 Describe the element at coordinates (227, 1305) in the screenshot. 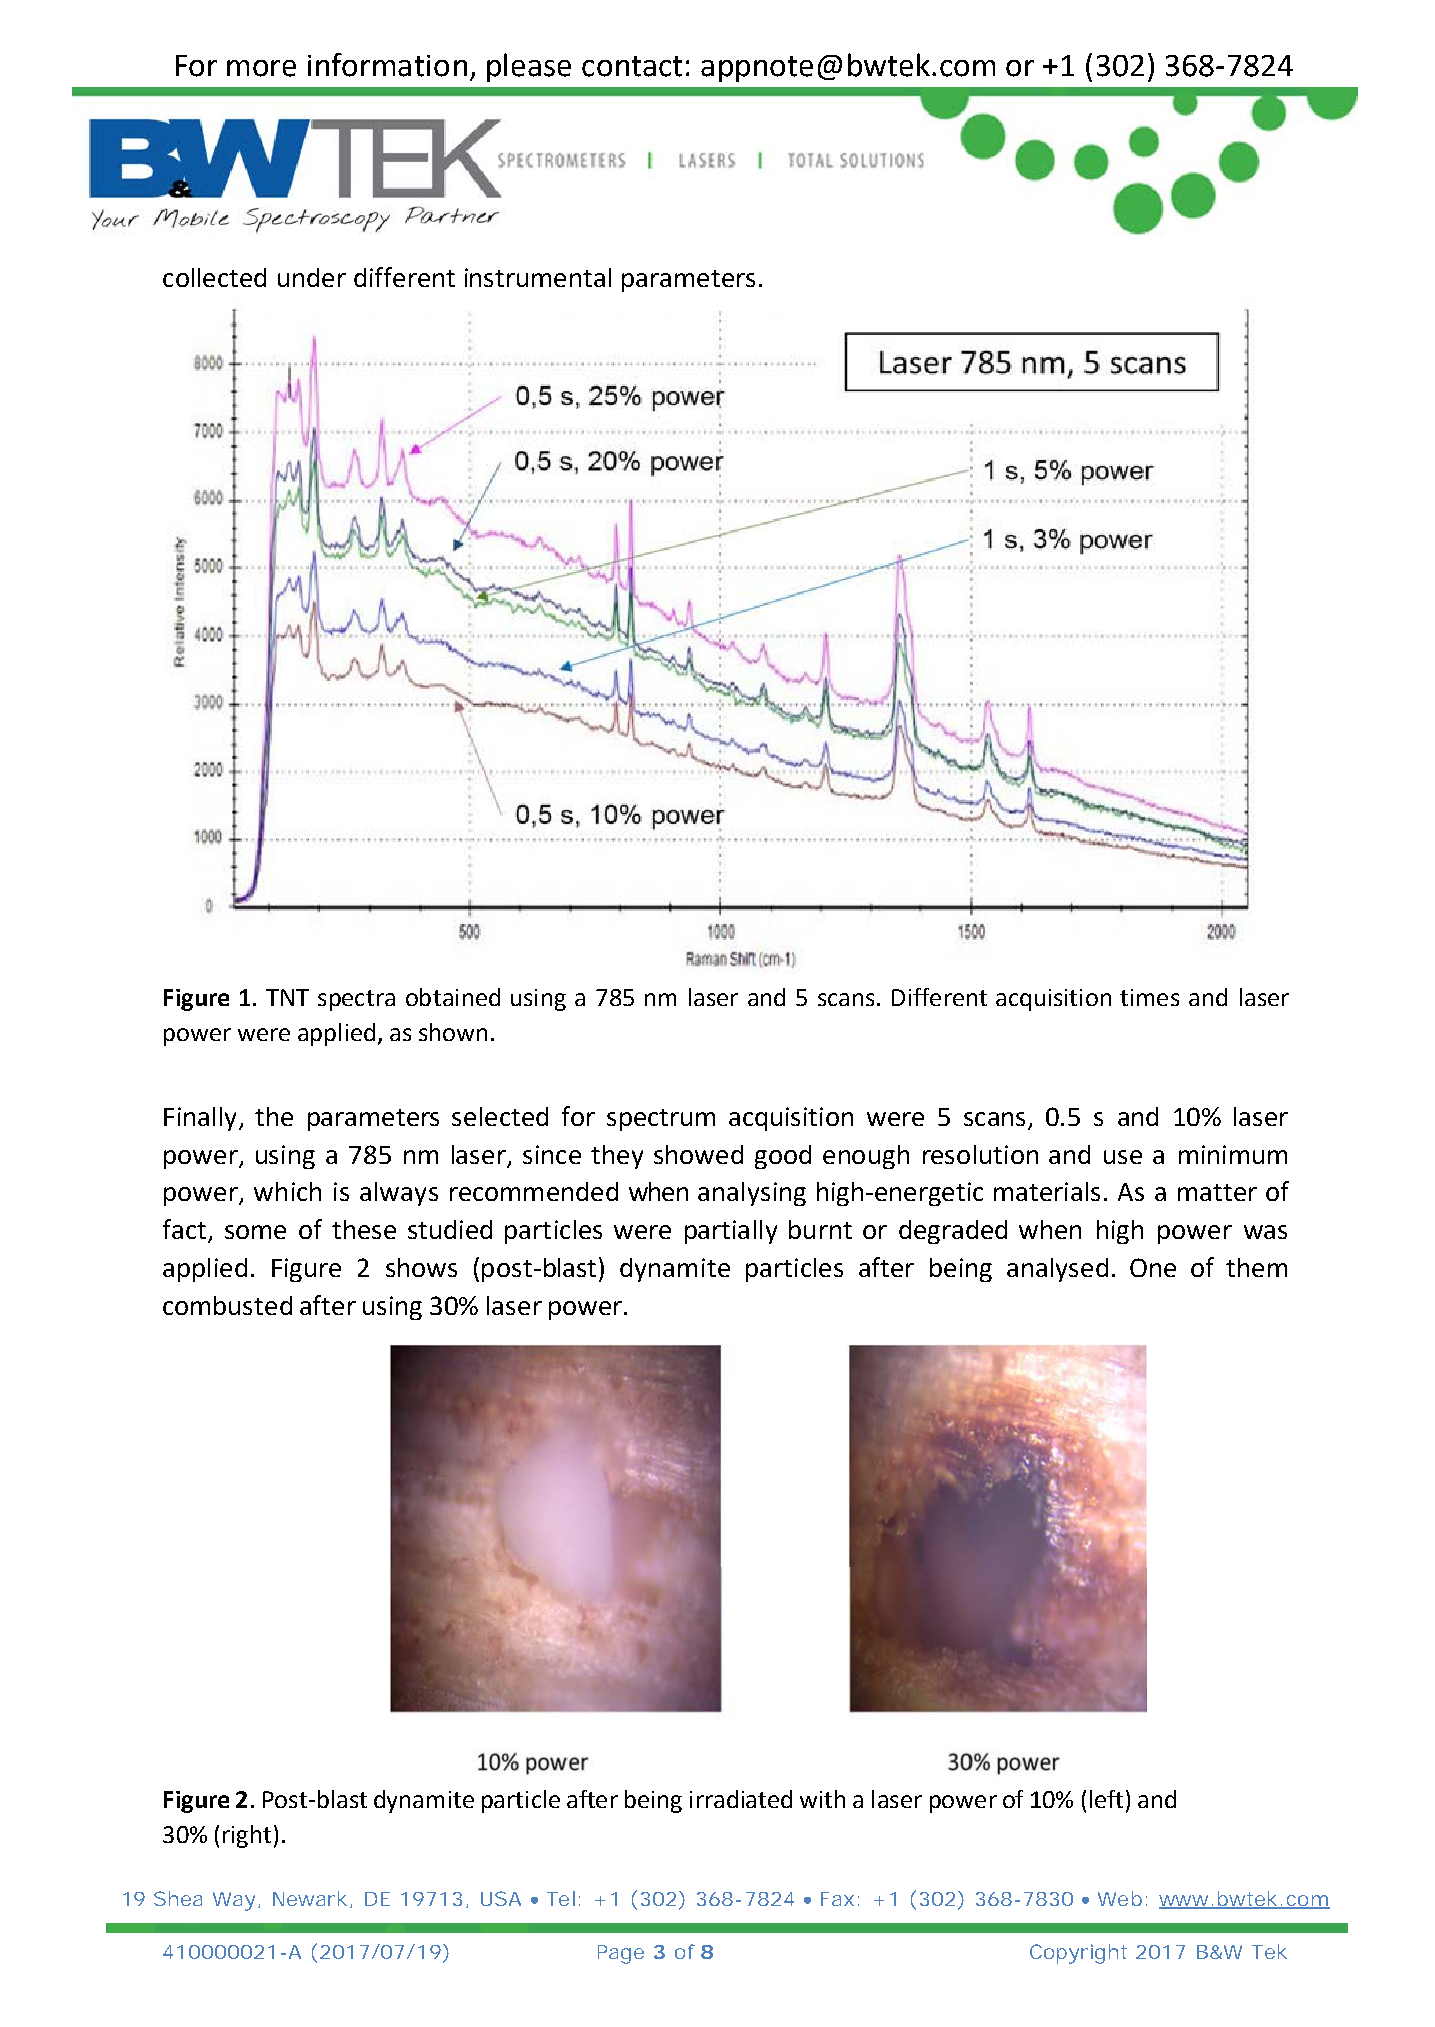

I see `combusted` at that location.
